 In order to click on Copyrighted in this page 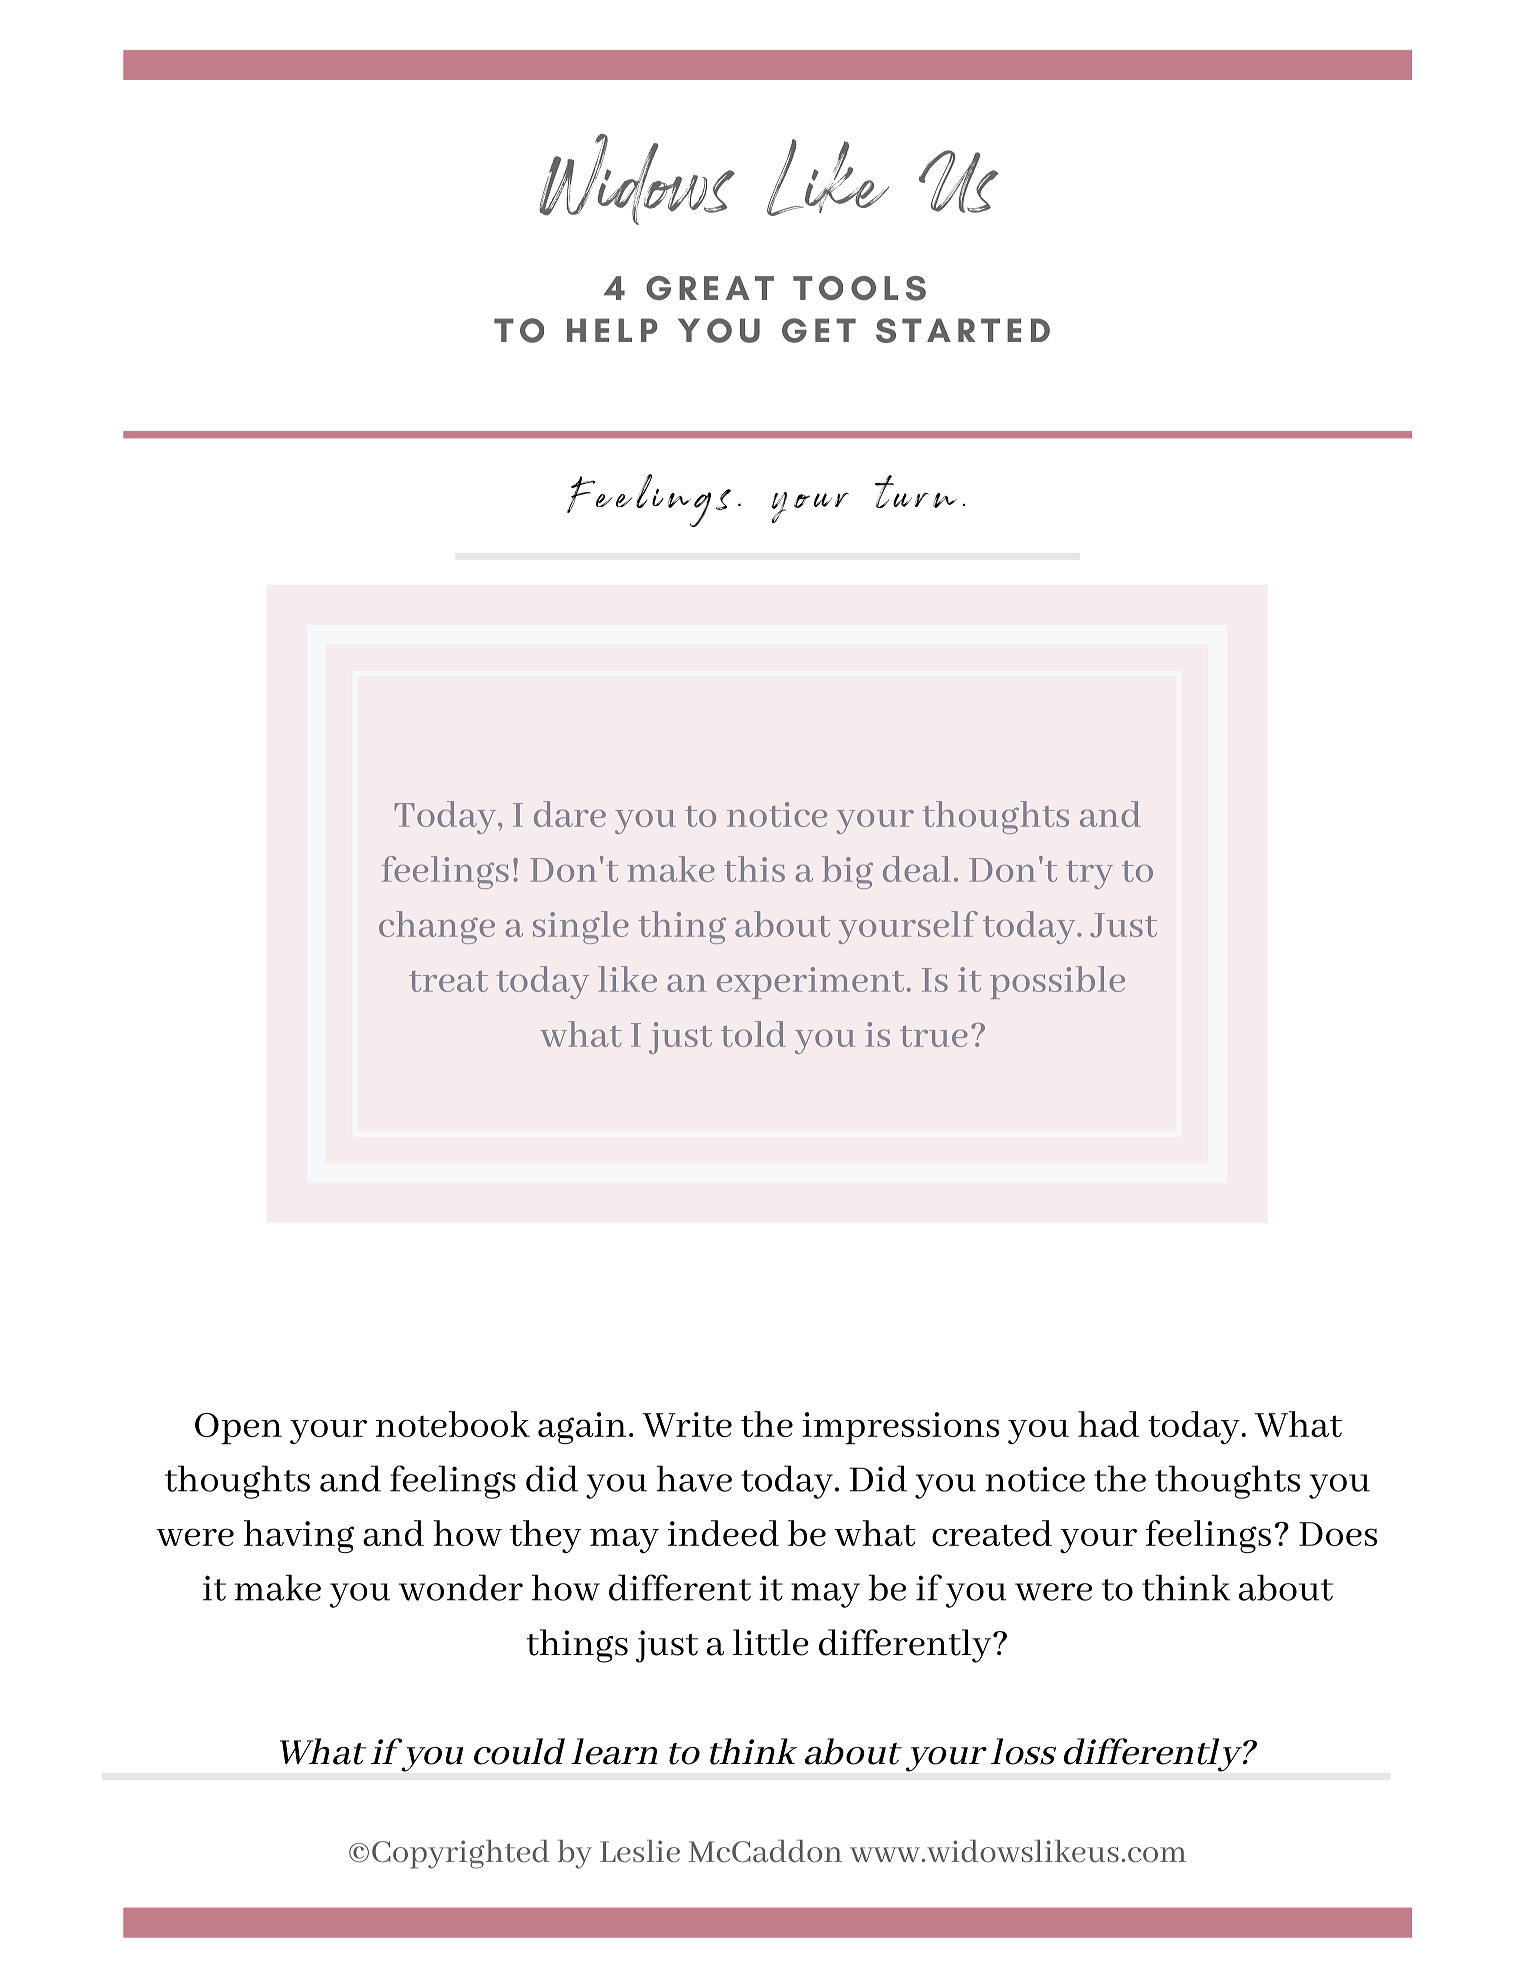, I will do `click(460, 1854)`.
